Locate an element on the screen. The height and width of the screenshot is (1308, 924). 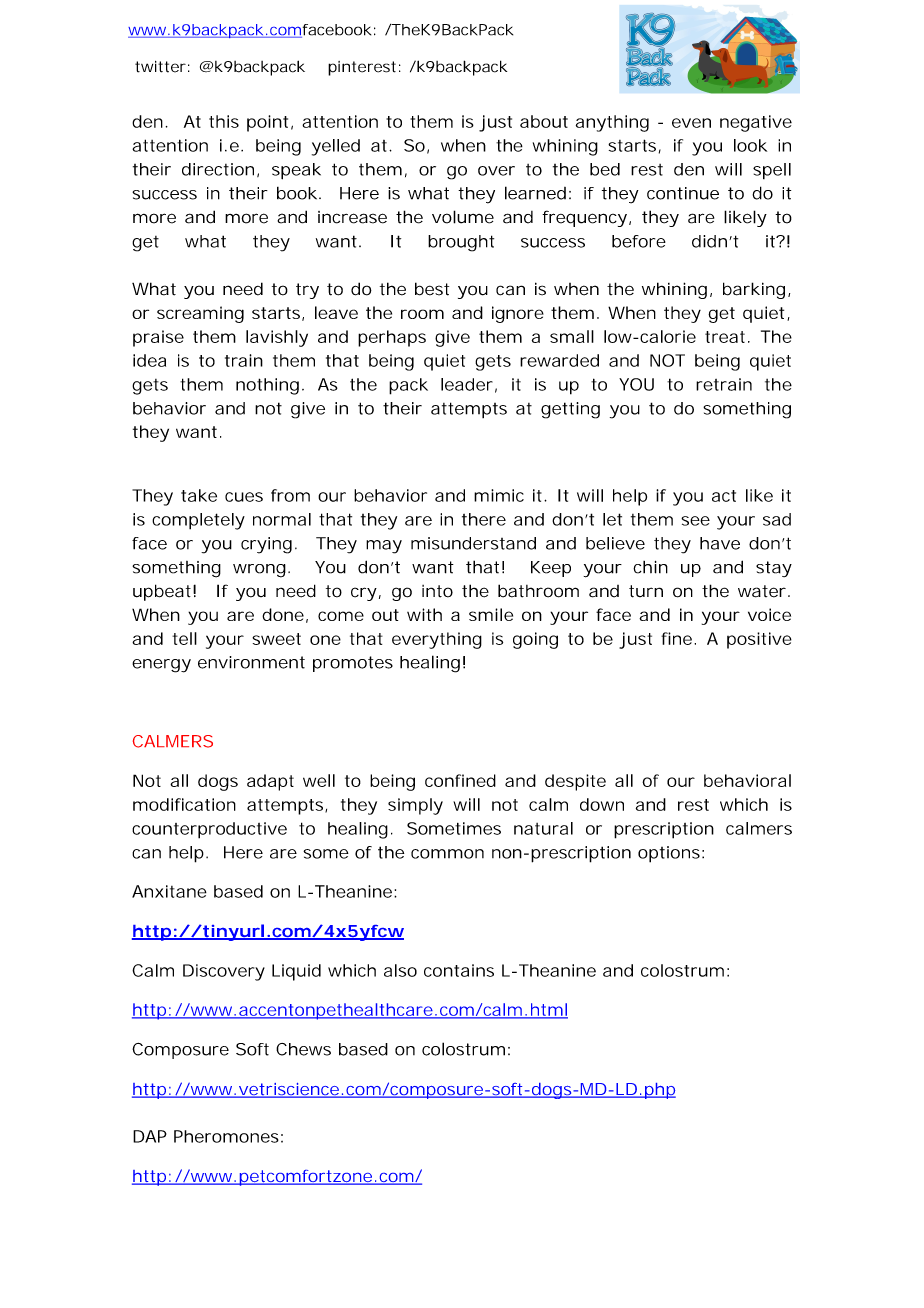
cues is located at coordinates (244, 497).
